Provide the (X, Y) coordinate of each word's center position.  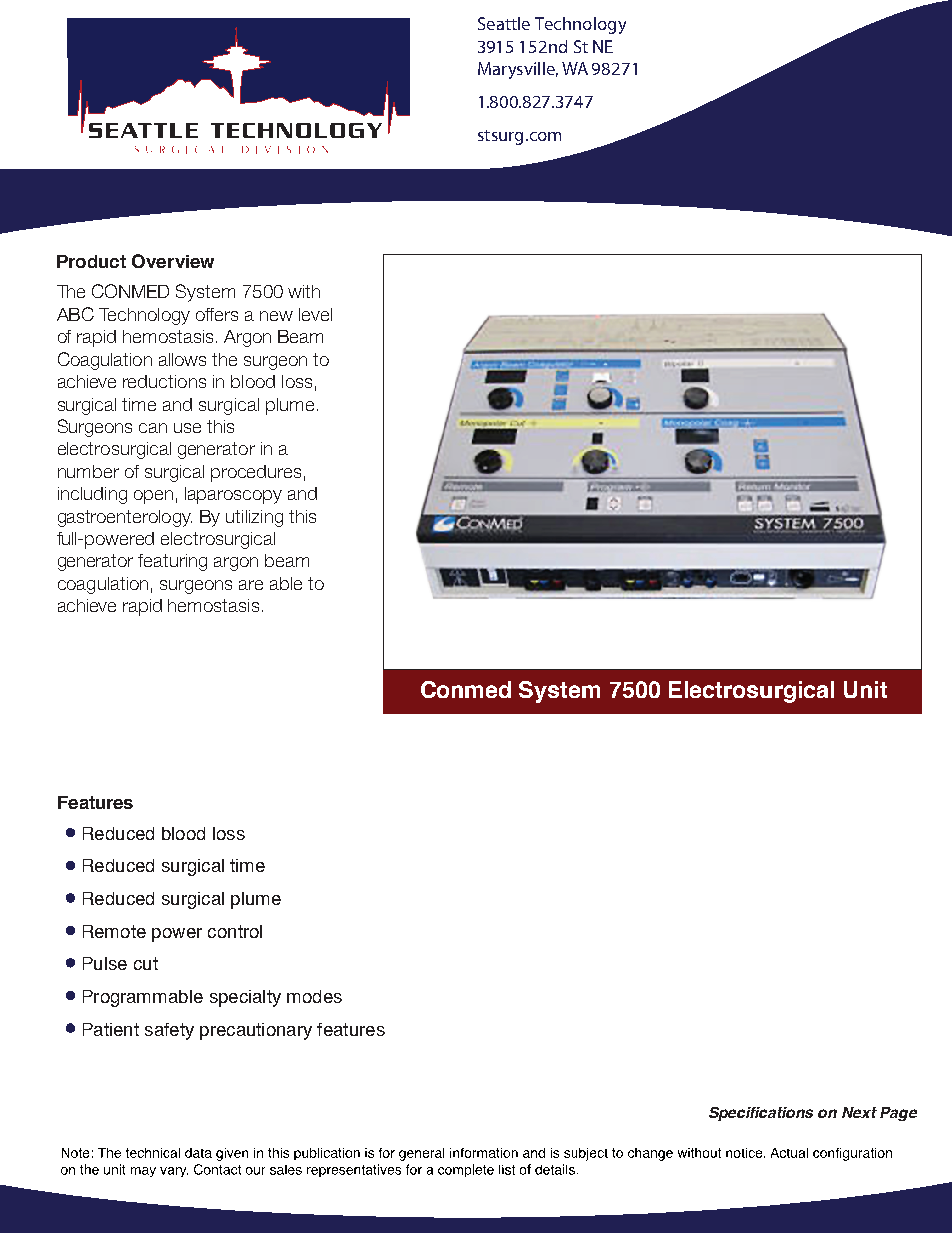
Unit (865, 689)
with (304, 291)
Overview (173, 261)
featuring (172, 562)
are (251, 585)
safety (169, 1031)
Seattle (504, 23)
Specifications (761, 1114)
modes (314, 996)
